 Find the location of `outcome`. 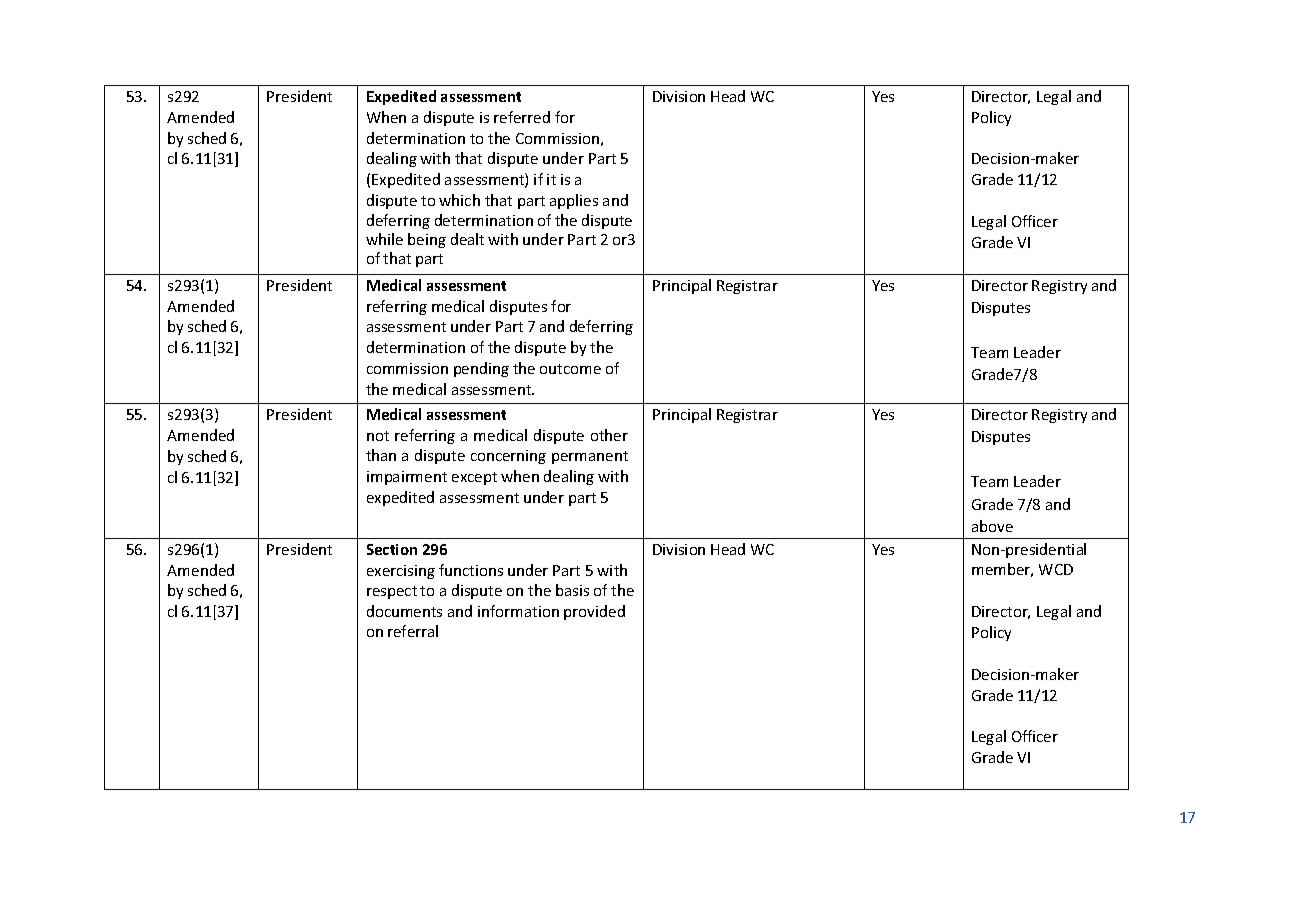

outcome is located at coordinates (570, 369).
